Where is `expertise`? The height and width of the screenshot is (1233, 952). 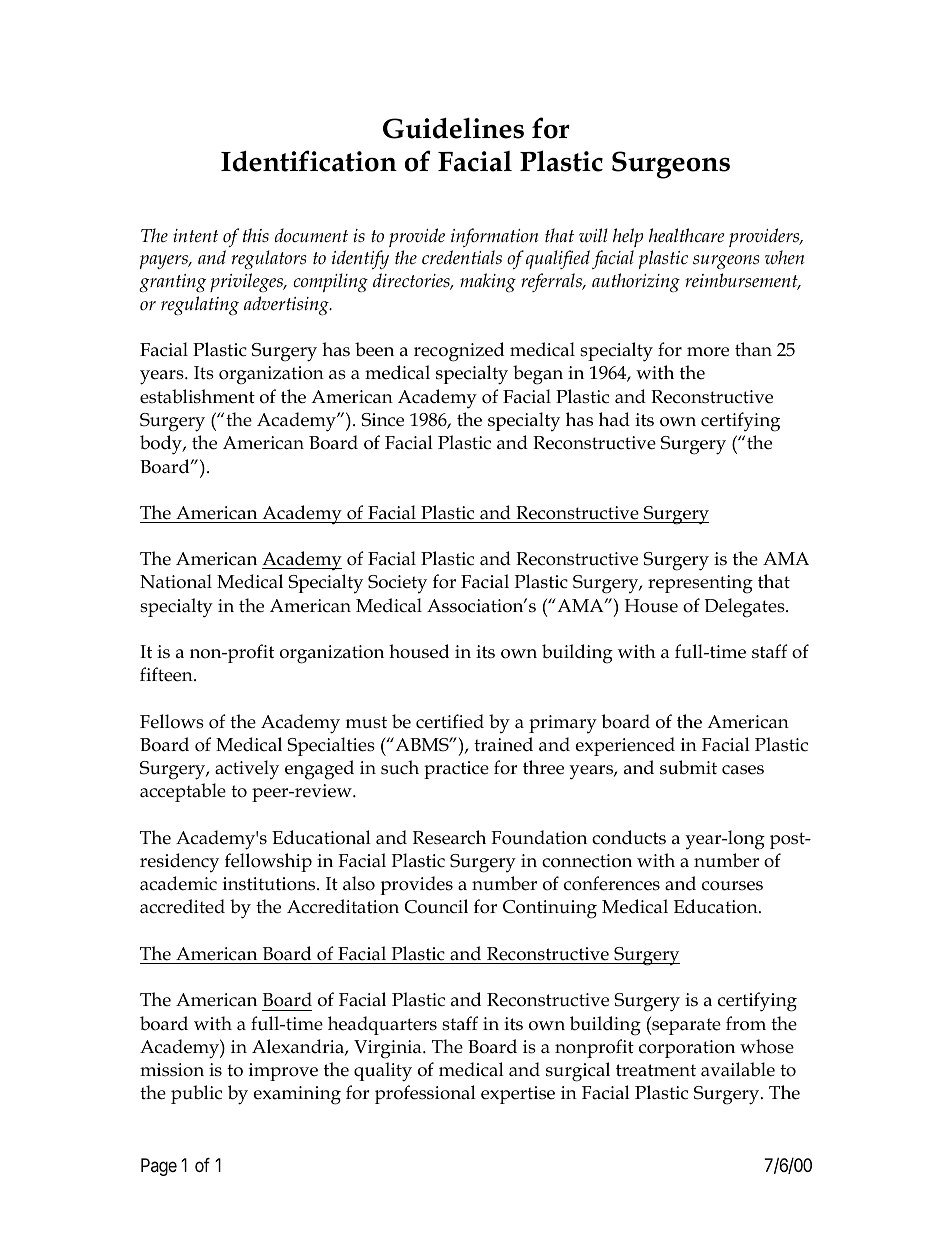
expertise is located at coordinates (518, 1095).
